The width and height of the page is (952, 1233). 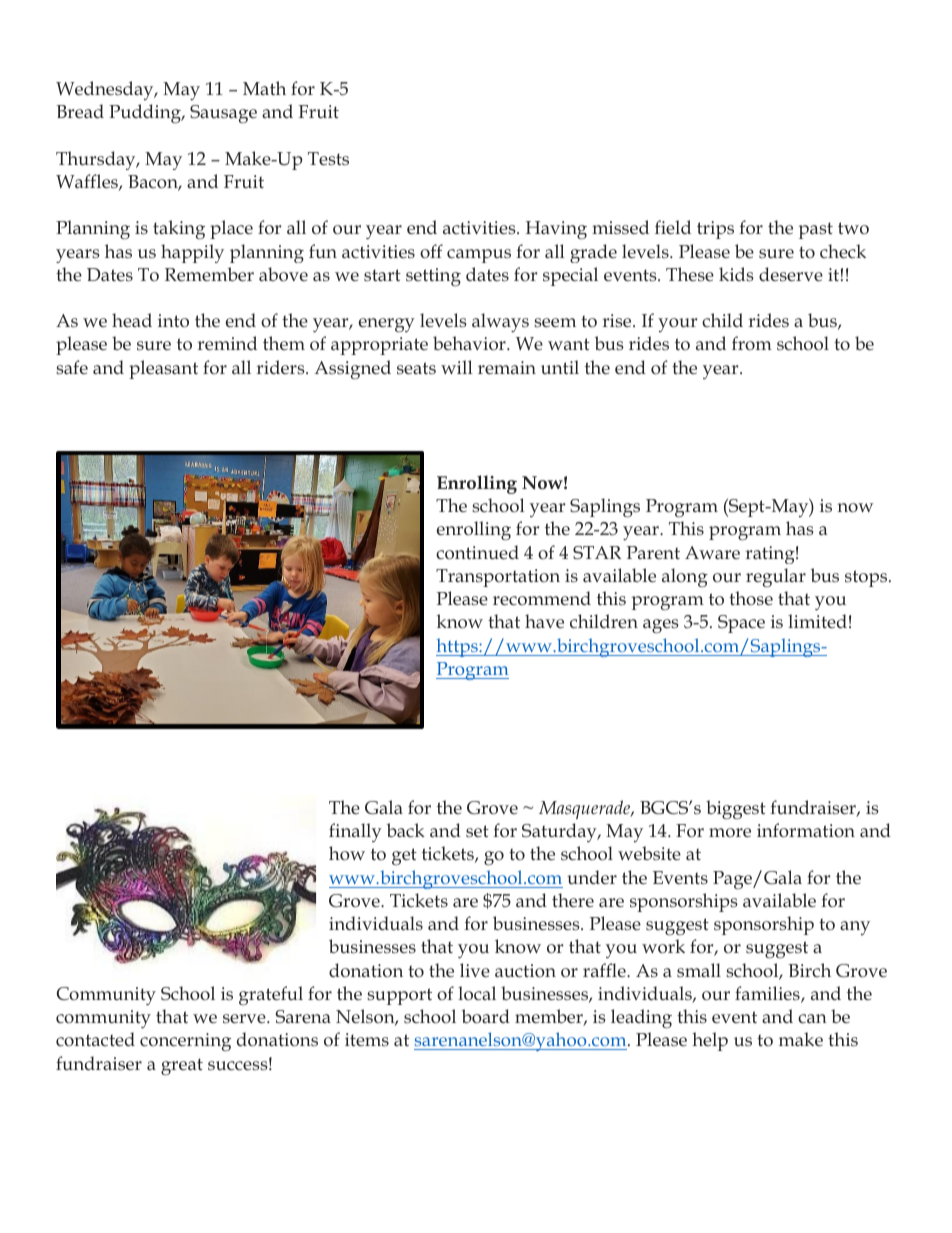 What do you see at coordinates (80, 111) in the page?
I see `Bread` at bounding box center [80, 111].
